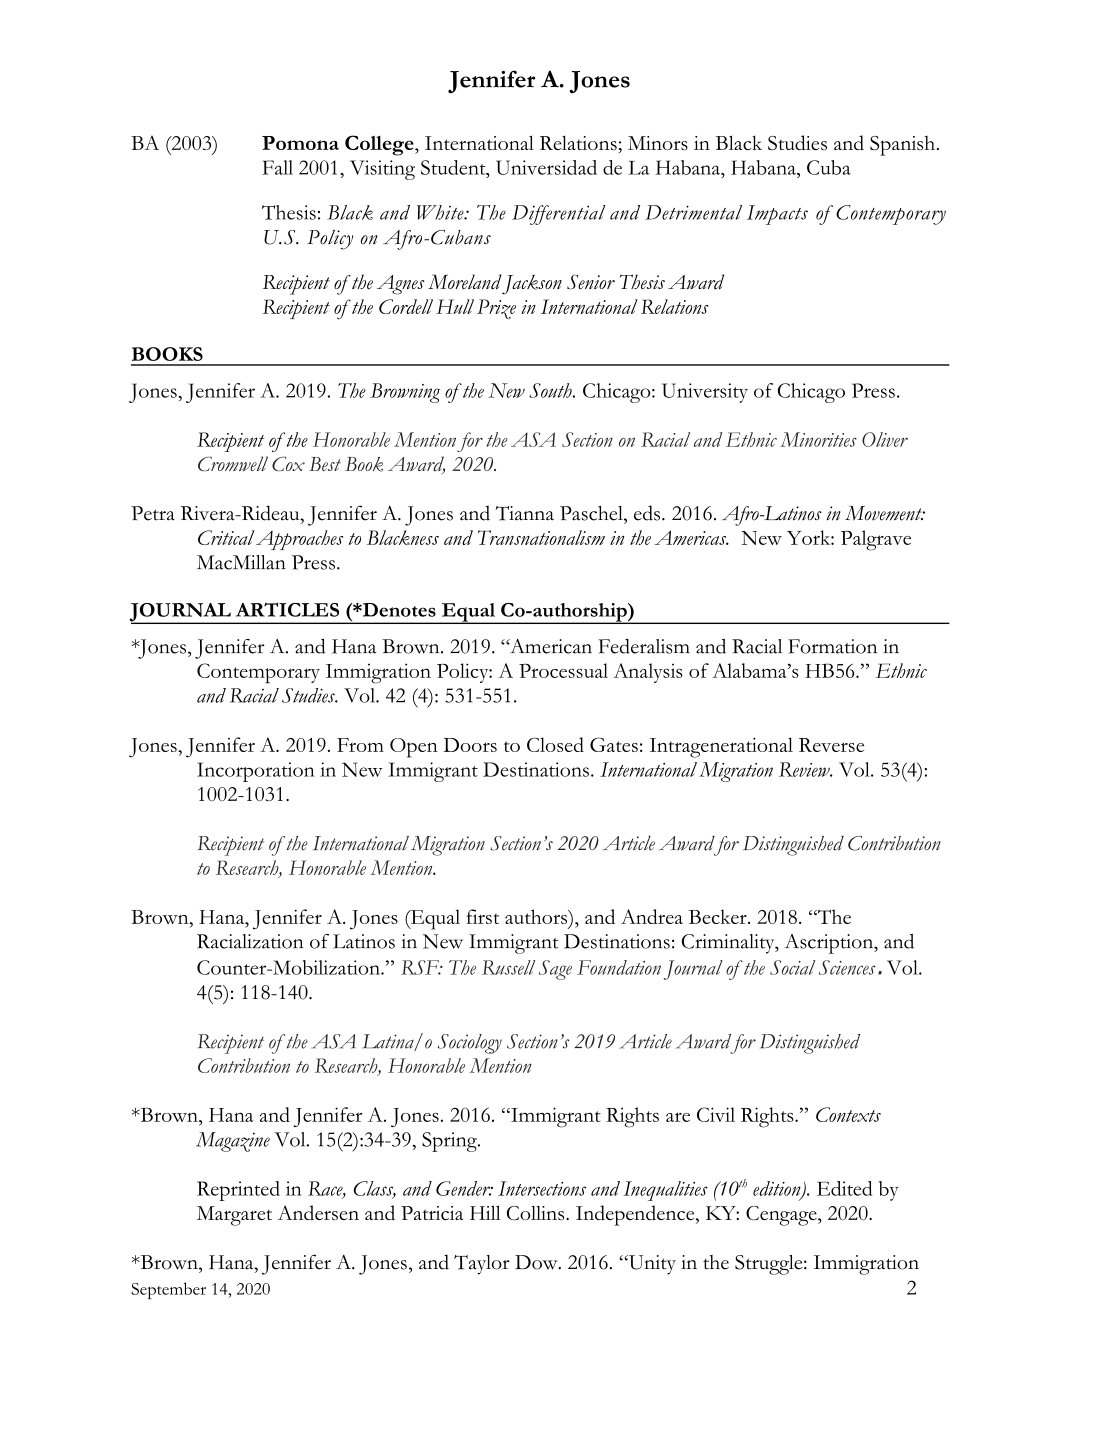 The image size is (1113, 1440). What do you see at coordinates (278, 167) in the screenshot?
I see `Fall` at bounding box center [278, 167].
